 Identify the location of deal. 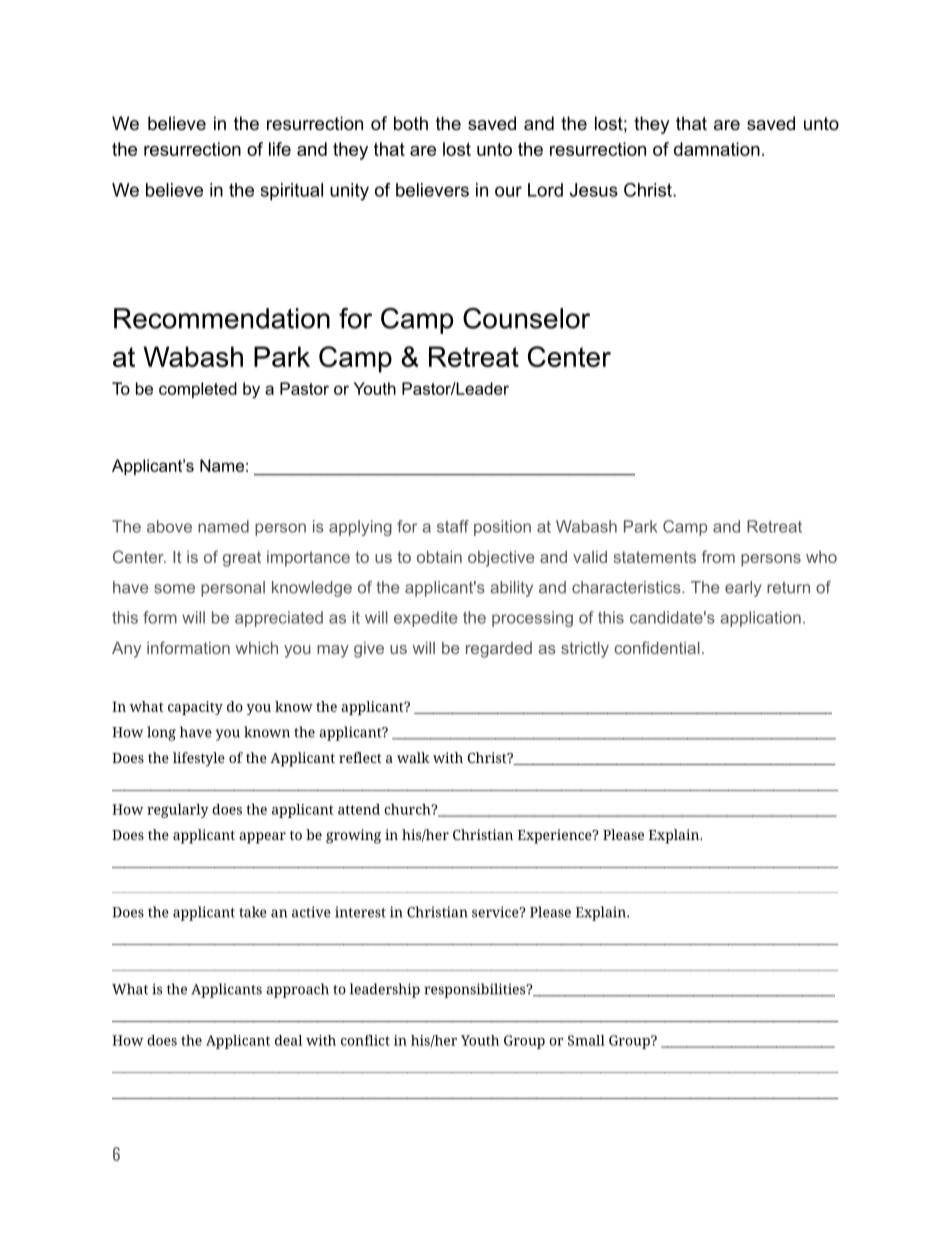
(289, 1040).
